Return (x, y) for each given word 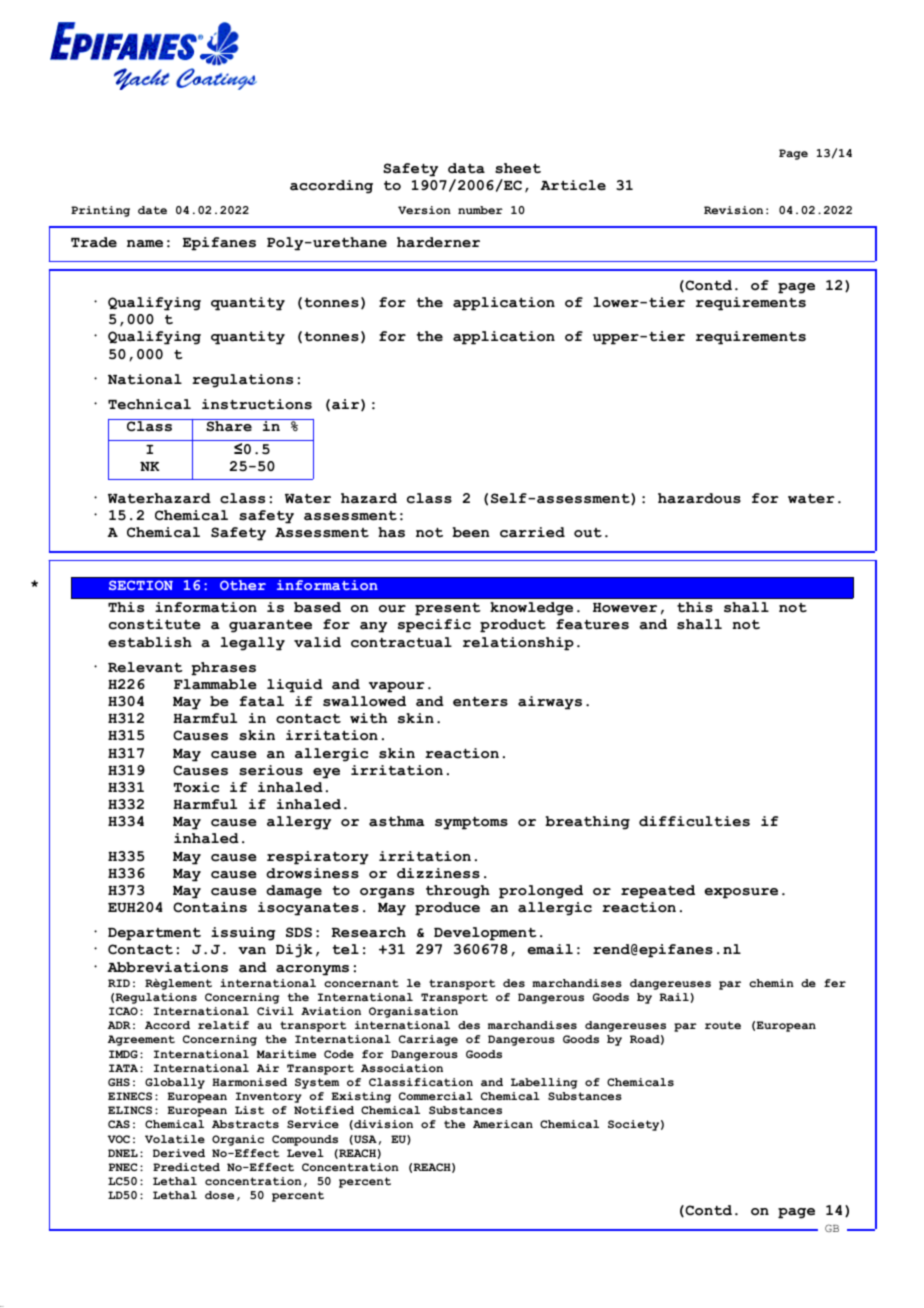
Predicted (186, 1167)
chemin (771, 983)
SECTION (141, 585)
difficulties (694, 821)
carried (532, 532)
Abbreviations (167, 967)
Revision (733, 210)
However (625, 608)
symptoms (471, 823)
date (152, 210)
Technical (149, 404)
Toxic (196, 787)
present (448, 609)
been (471, 532)
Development (485, 934)
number (480, 210)
